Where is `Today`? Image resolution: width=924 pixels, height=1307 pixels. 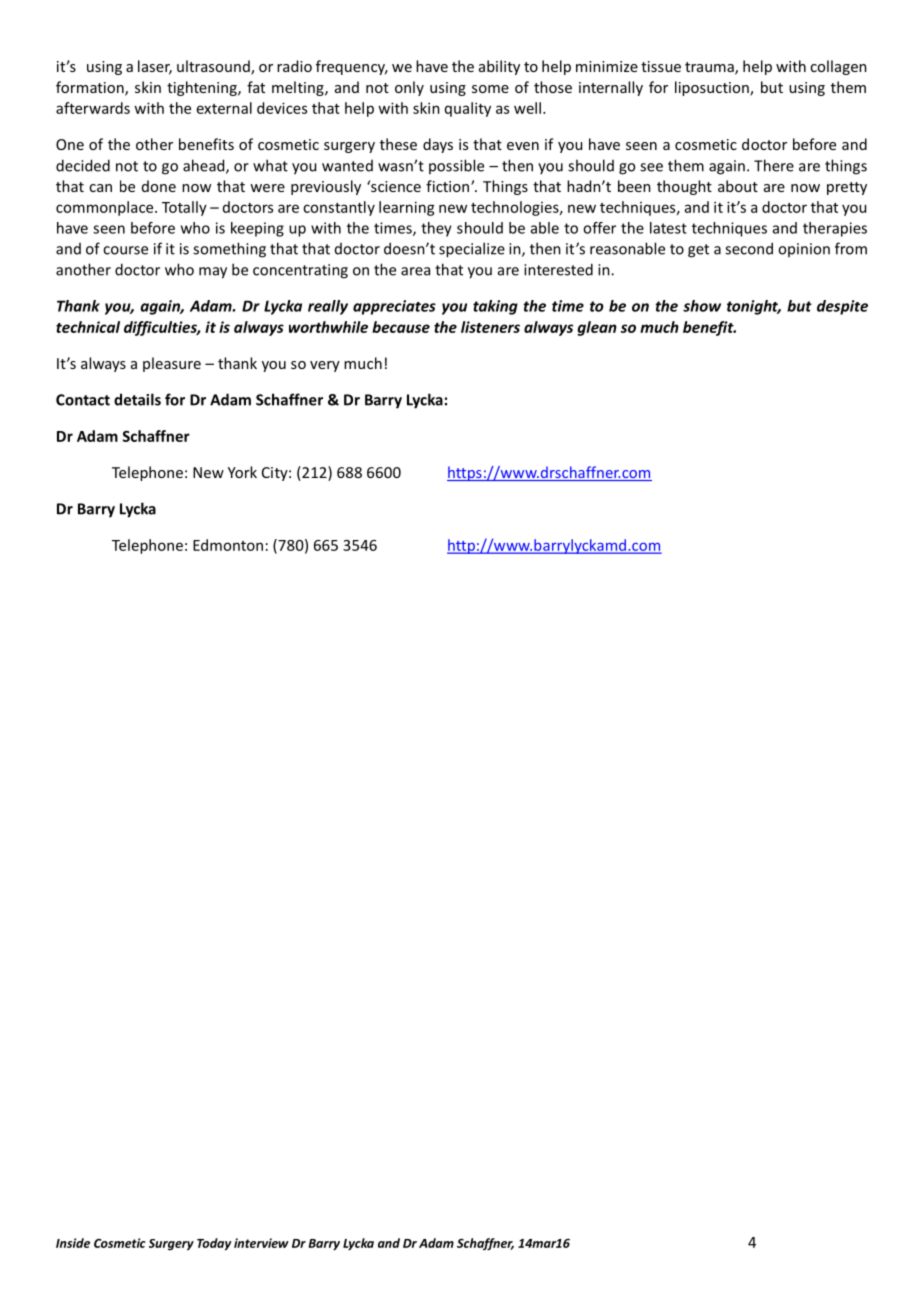
Today is located at coordinates (214, 1244).
